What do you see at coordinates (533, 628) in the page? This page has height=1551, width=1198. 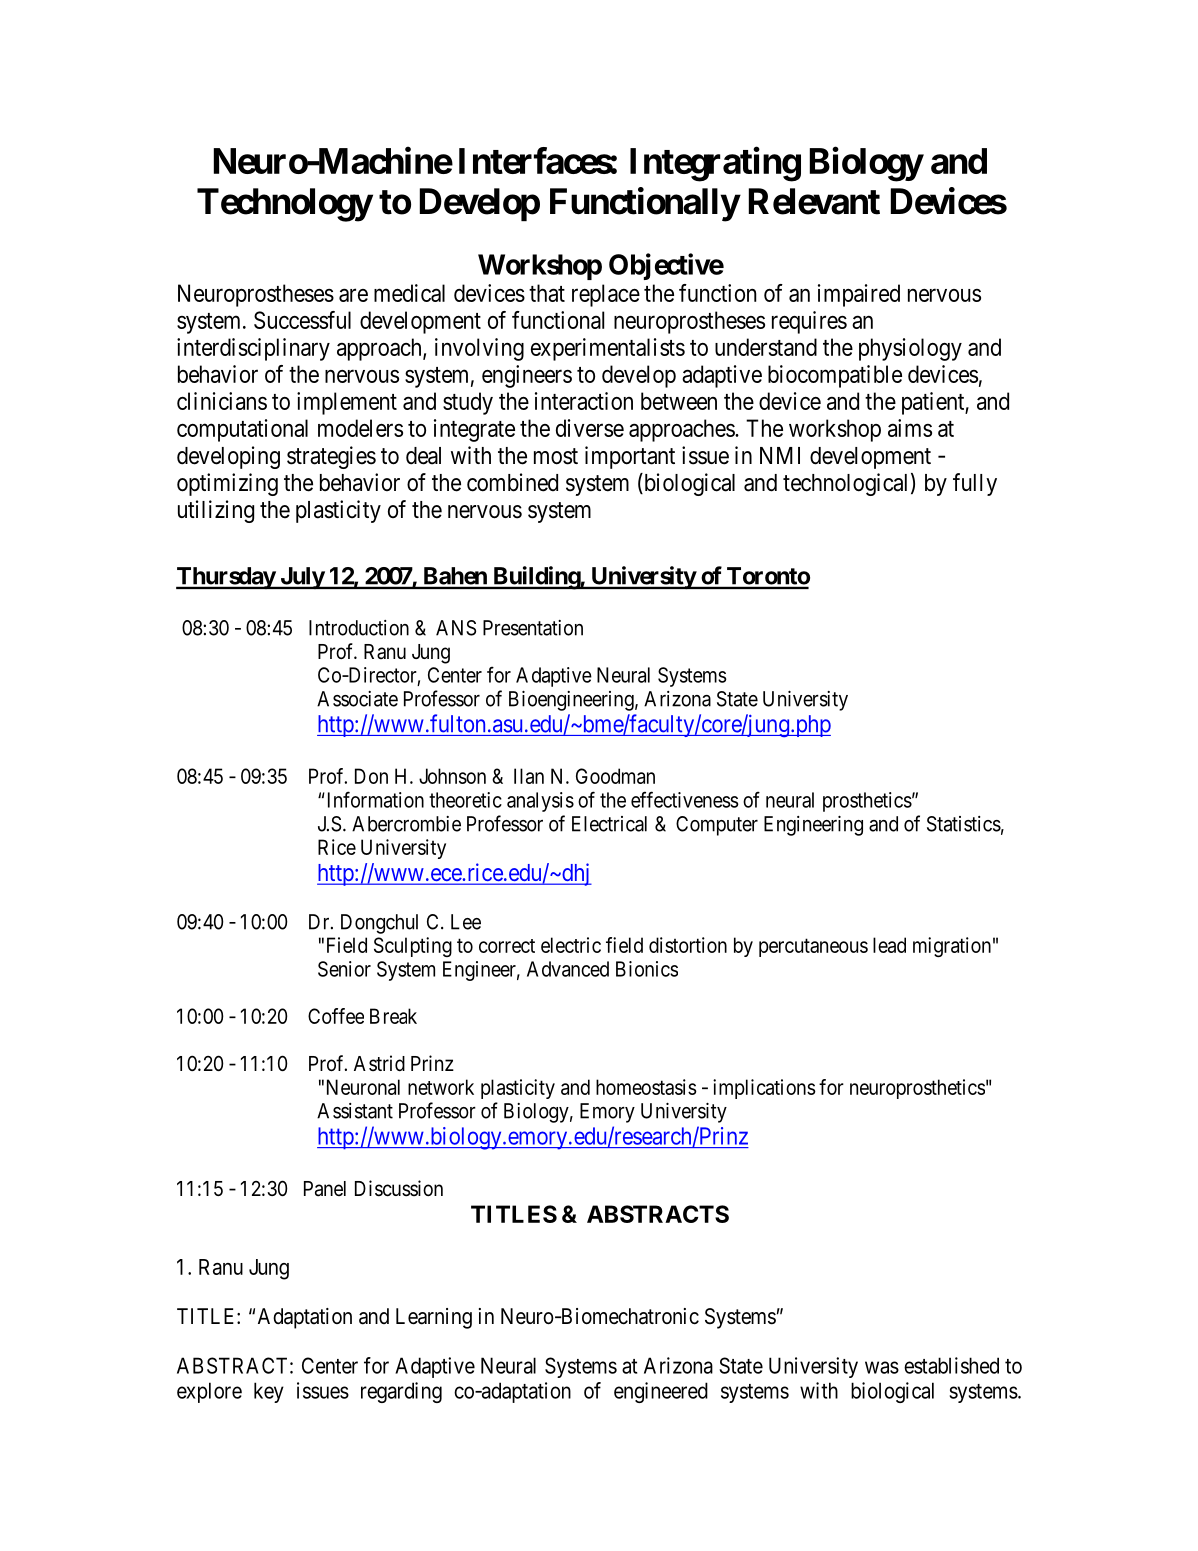 I see `Presentation` at bounding box center [533, 628].
